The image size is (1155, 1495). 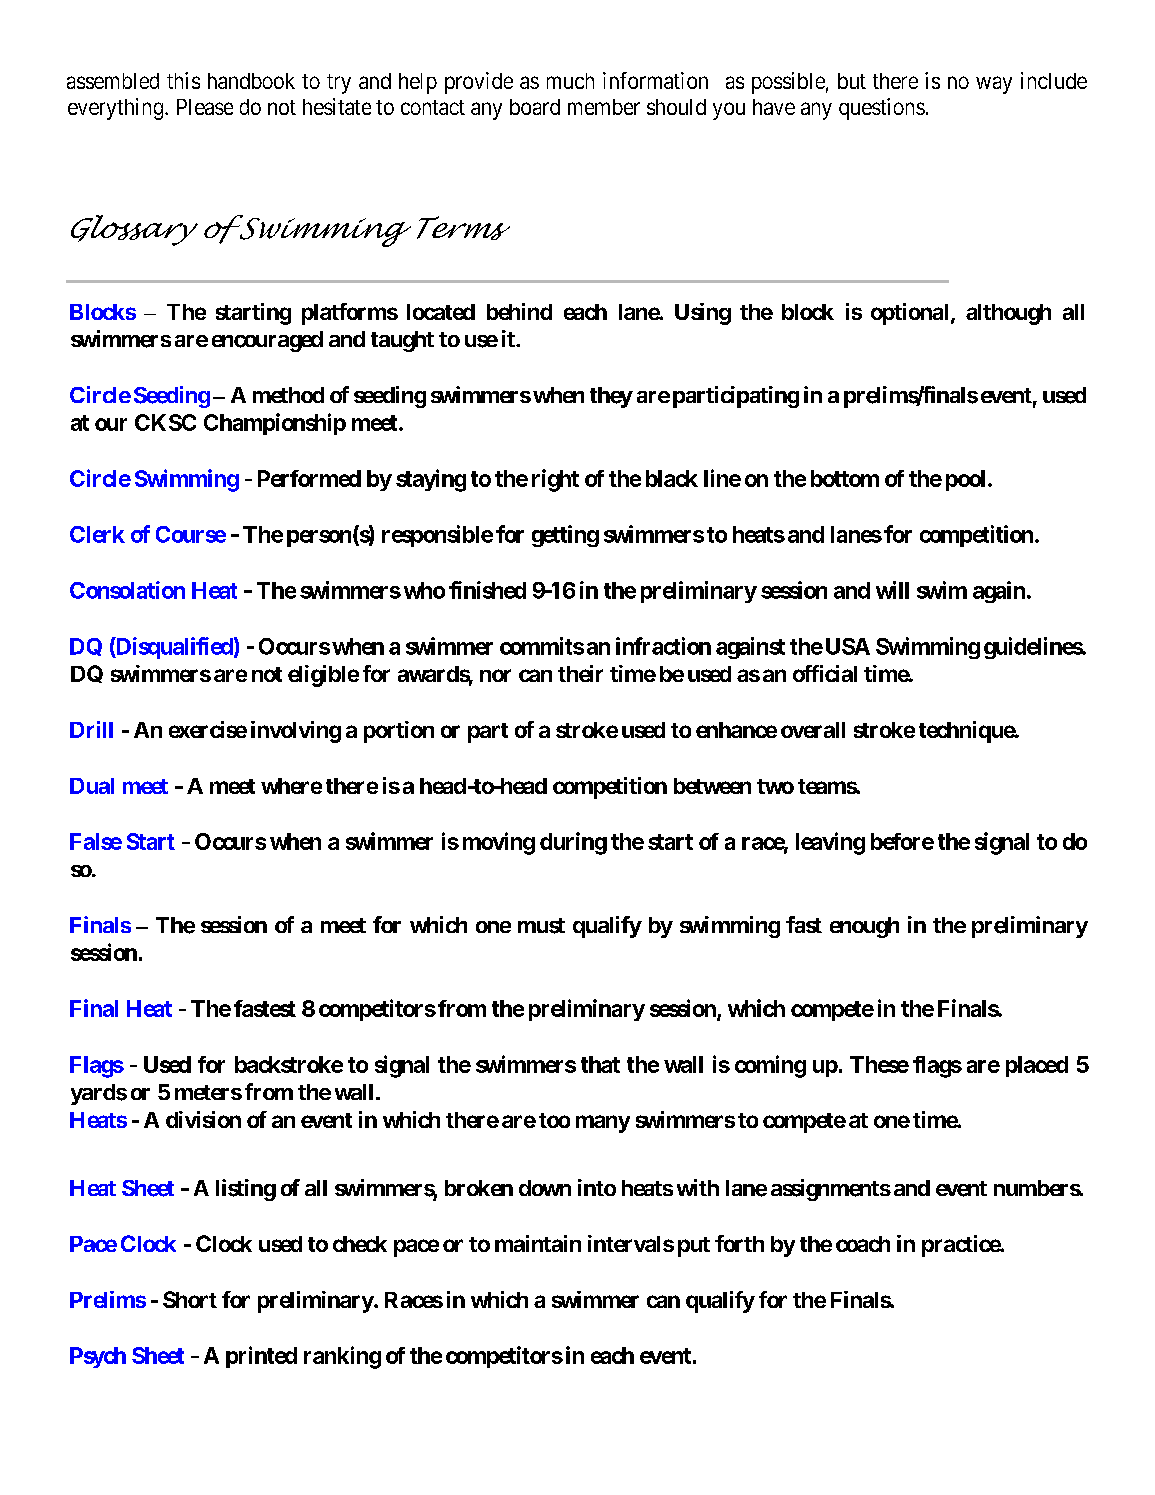 I want to click on questions, so click(x=882, y=109).
